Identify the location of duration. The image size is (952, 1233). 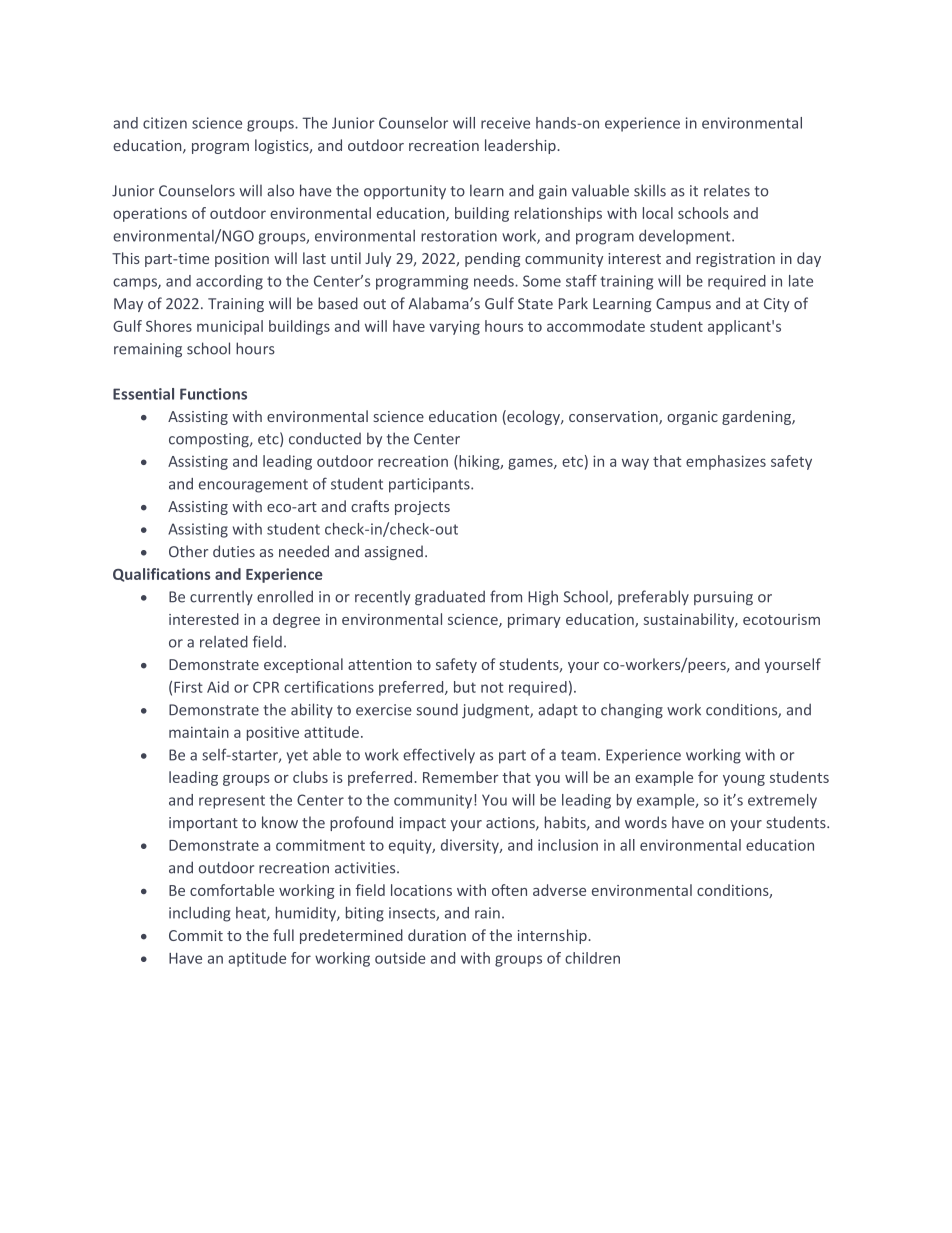
(437, 935).
